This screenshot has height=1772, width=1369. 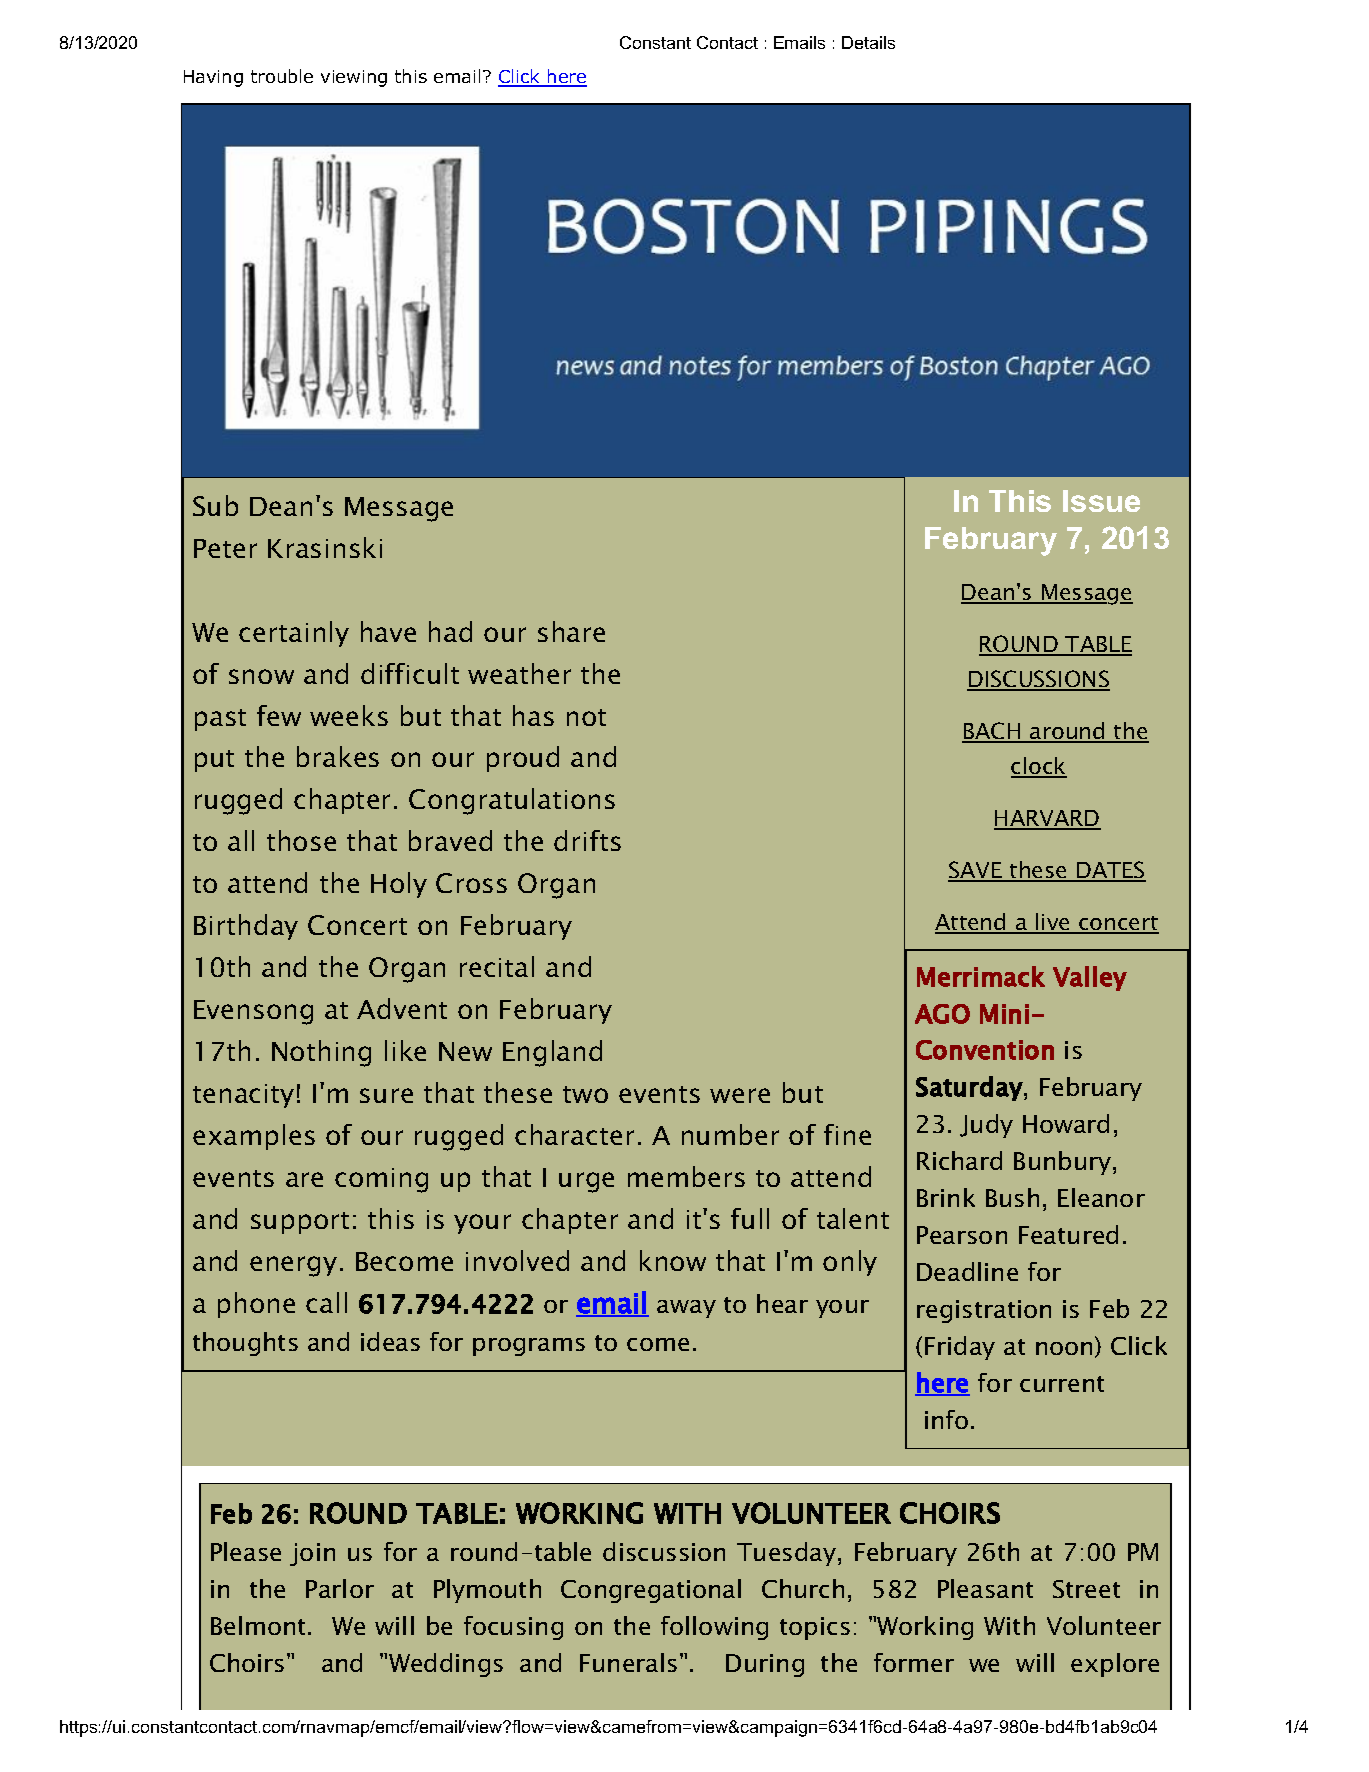 What do you see at coordinates (587, 840) in the screenshot?
I see `drifts` at bounding box center [587, 840].
